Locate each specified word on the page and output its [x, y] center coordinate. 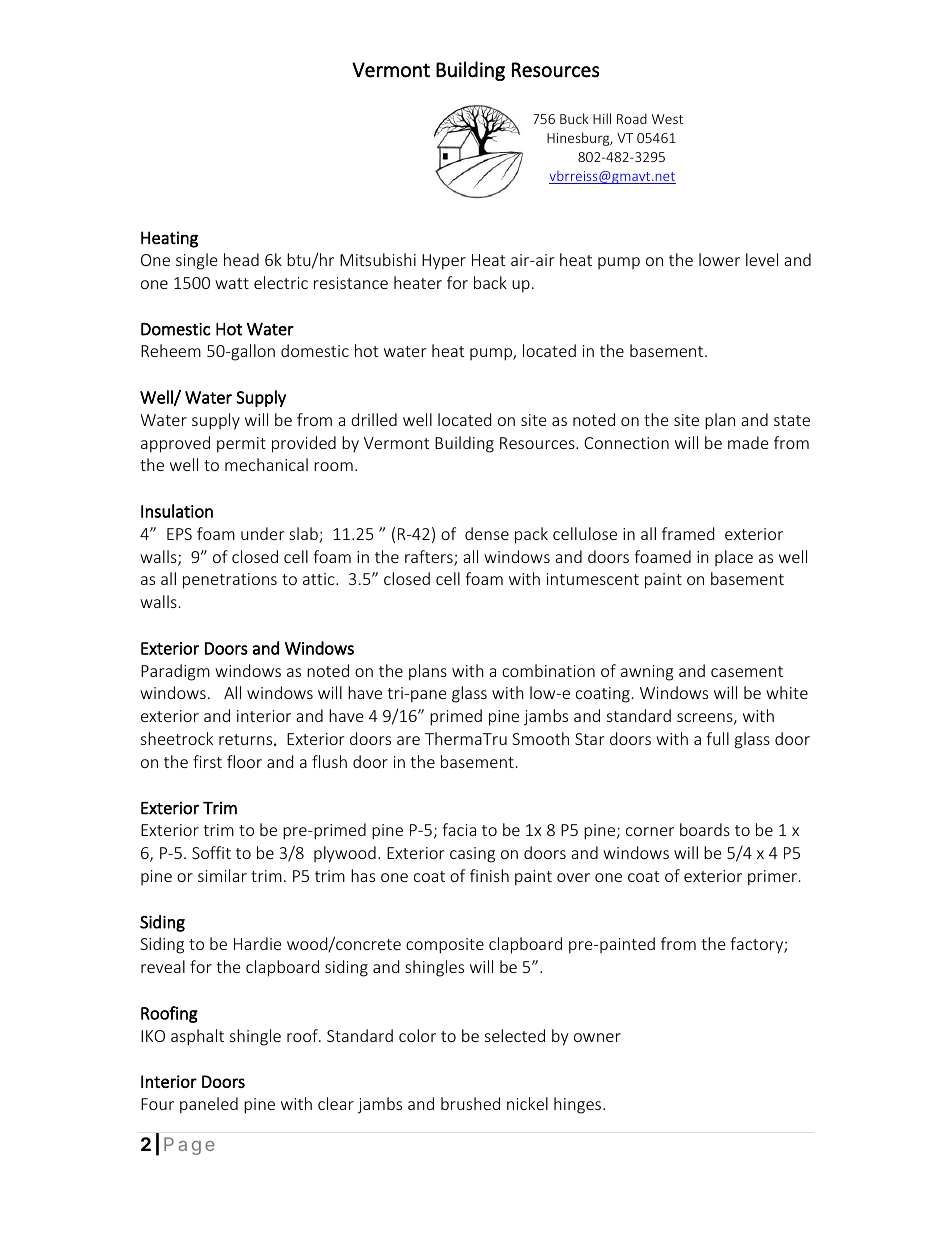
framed [688, 533]
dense [487, 533]
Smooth [540, 738]
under [262, 533]
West [667, 119]
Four [157, 1104]
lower [719, 259]
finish [489, 875]
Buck [574, 118]
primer [774, 878]
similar [222, 875]
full [717, 738]
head [241, 259]
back [490, 282]
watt [232, 283]
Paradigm [175, 672]
